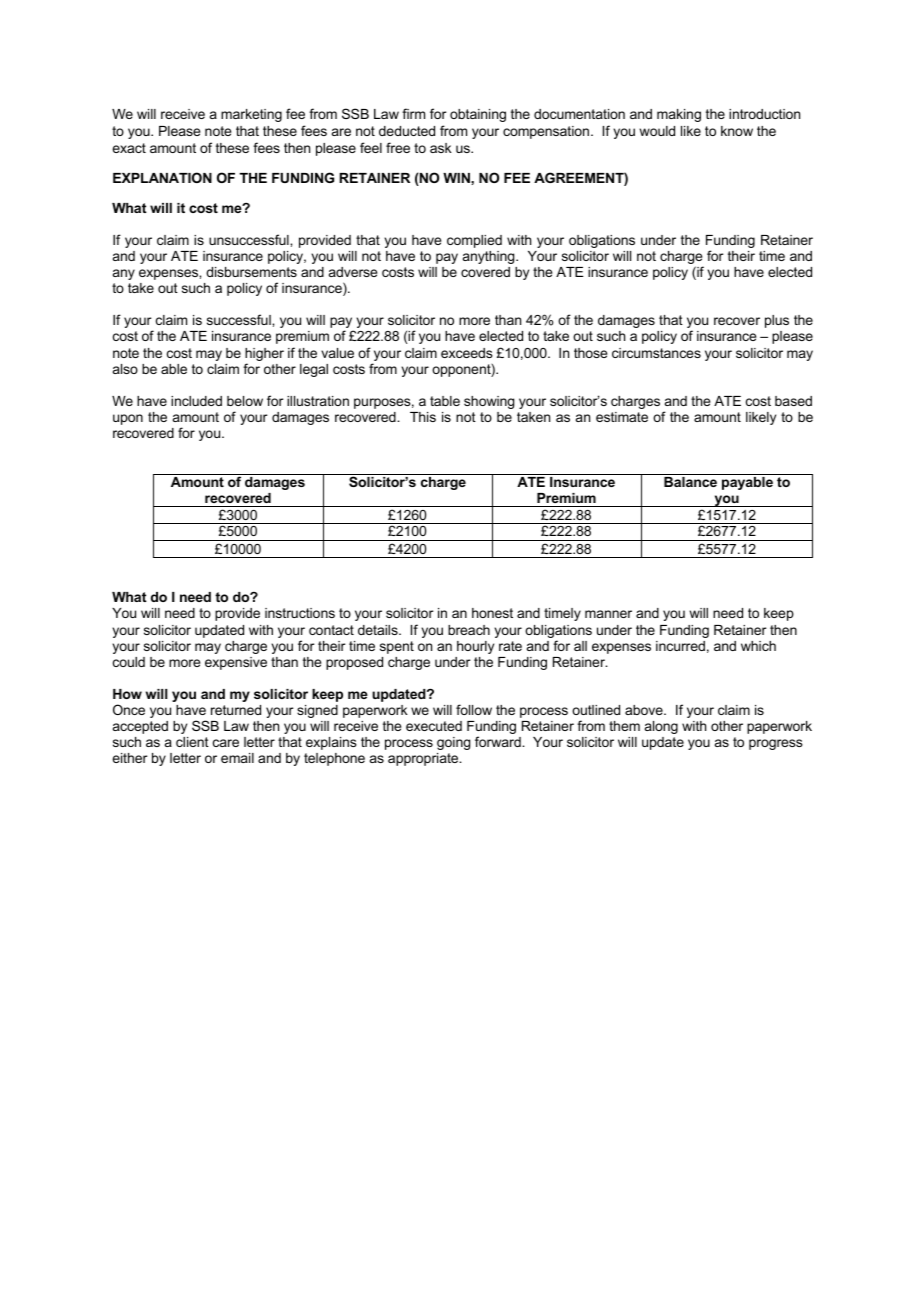 This screenshot has width=924, height=1308. Describe the element at coordinates (423, 417) in the screenshot. I see `This` at that location.
